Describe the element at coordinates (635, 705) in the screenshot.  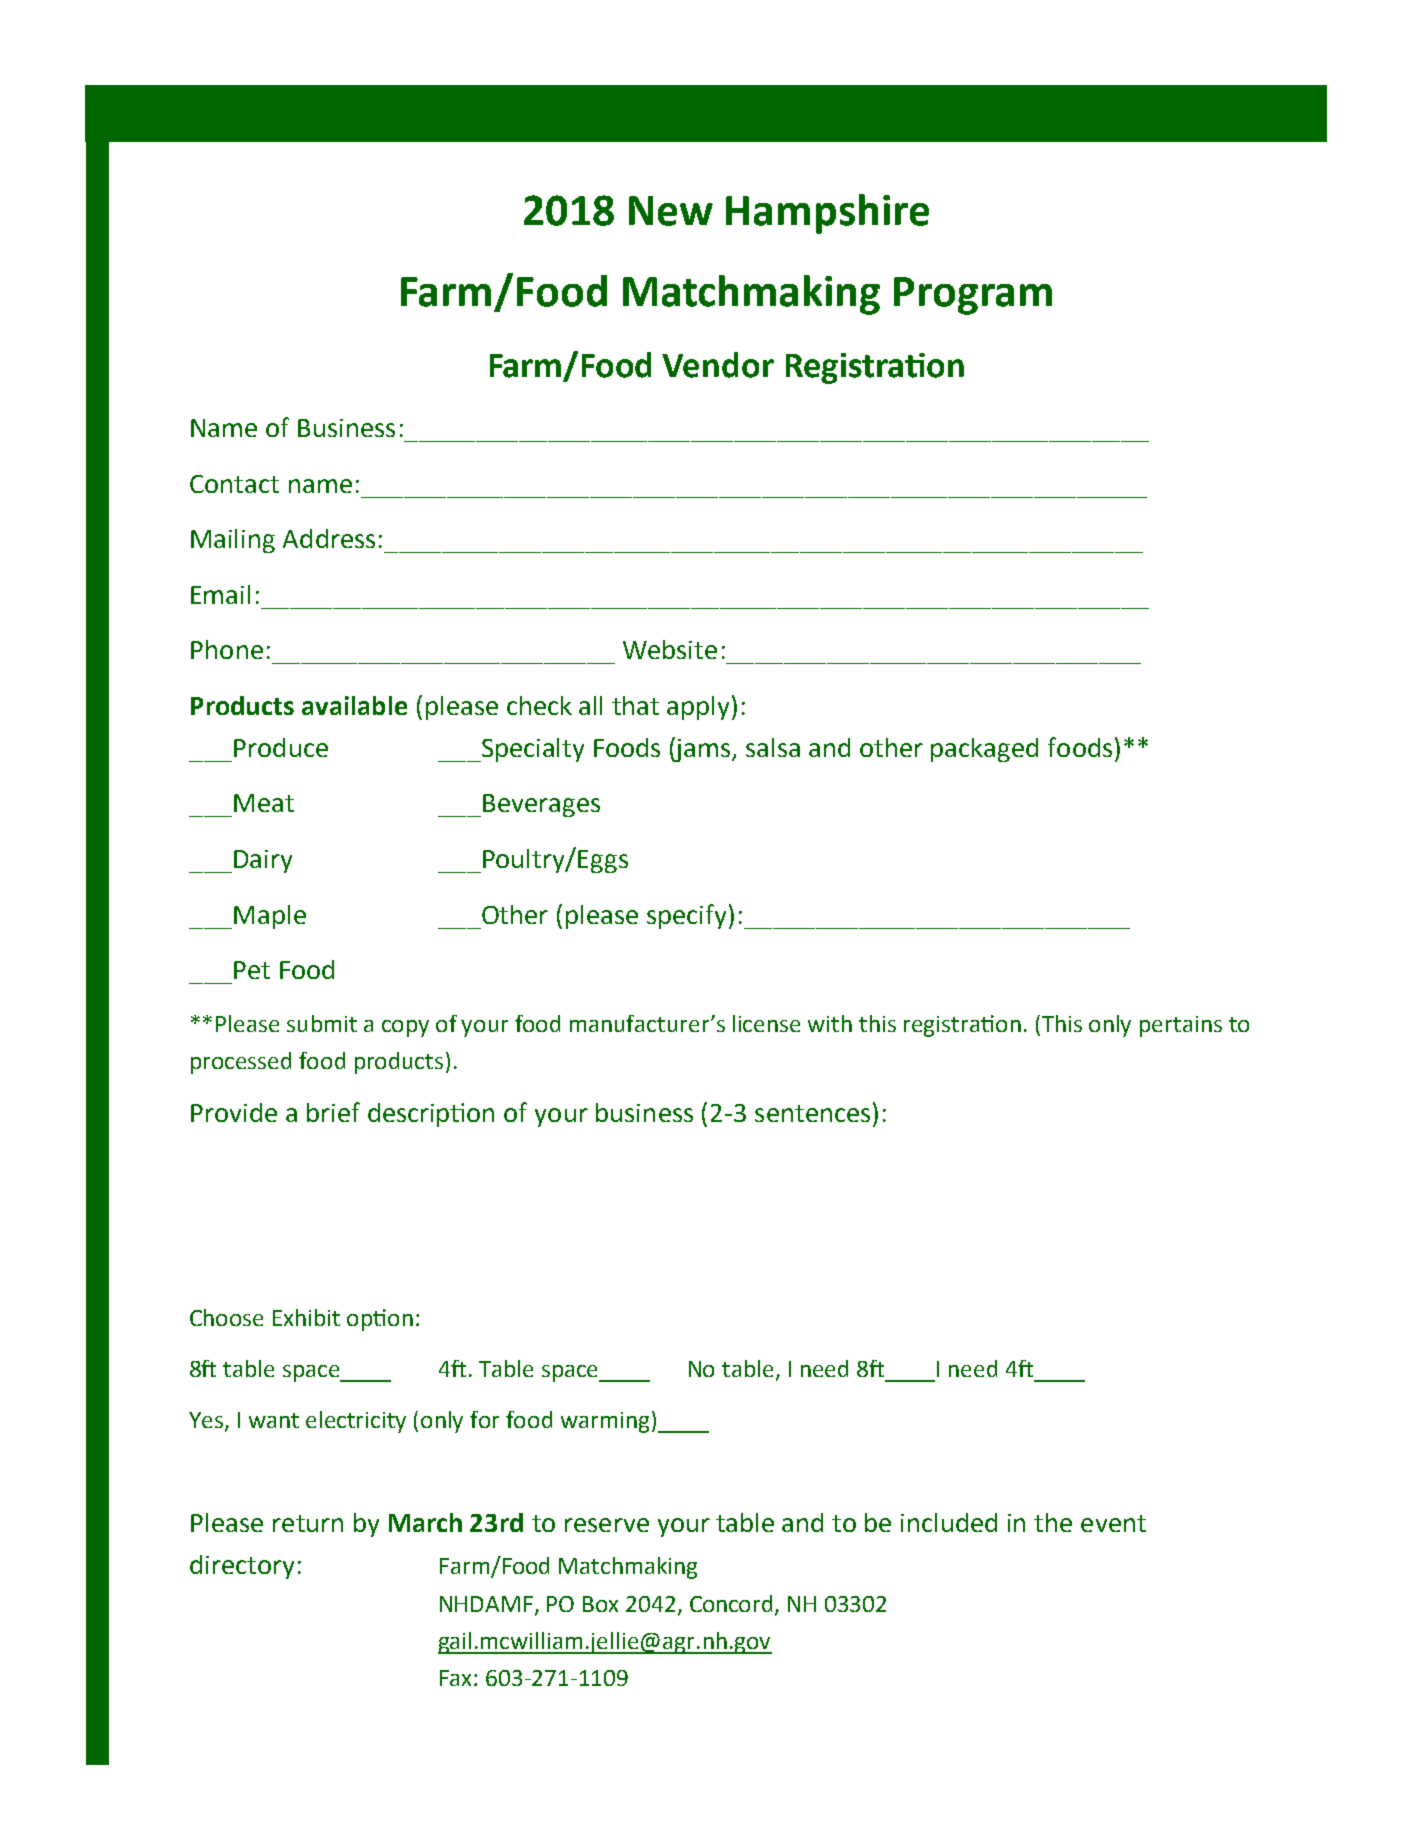
I see `that` at that location.
